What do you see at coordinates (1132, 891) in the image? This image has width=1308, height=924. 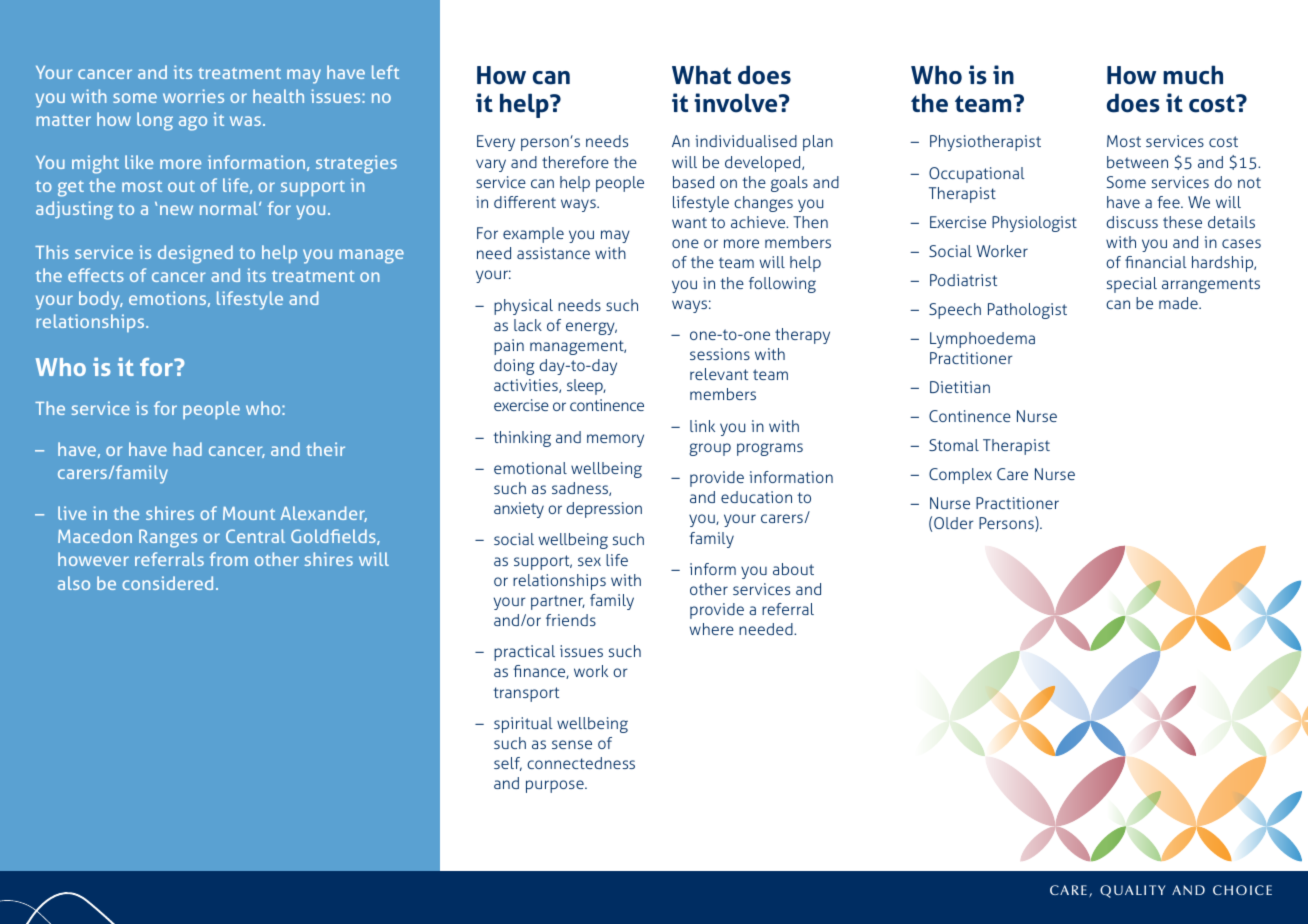 I see `QUALITY` at bounding box center [1132, 891].
